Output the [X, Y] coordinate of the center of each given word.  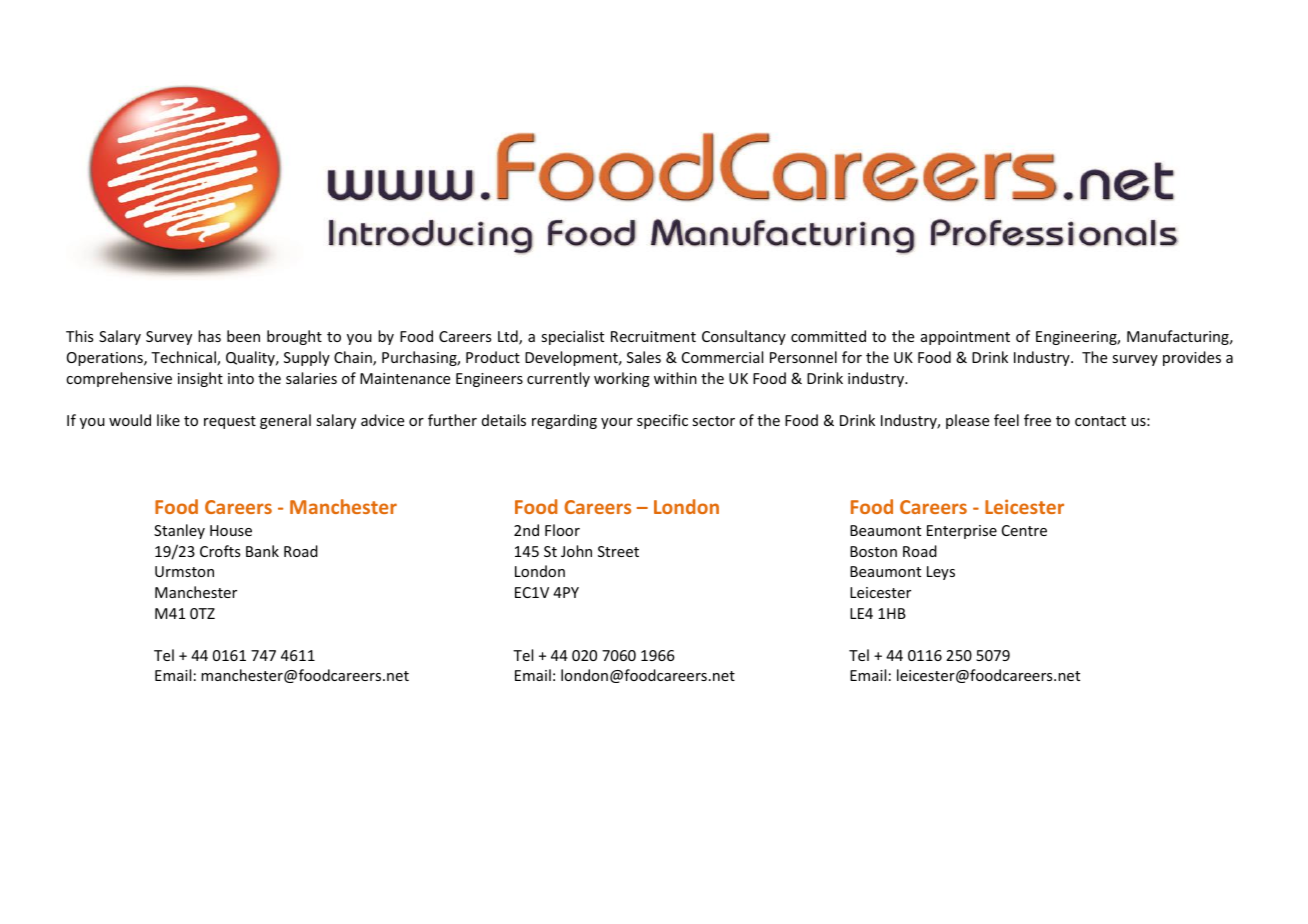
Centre [1024, 530]
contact [1100, 421]
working [622, 379]
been [243, 336]
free [1037, 420]
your [617, 423]
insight [200, 379]
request [230, 422]
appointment [965, 338]
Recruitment [653, 336]
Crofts [220, 551]
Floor [562, 530]
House [231, 530]
